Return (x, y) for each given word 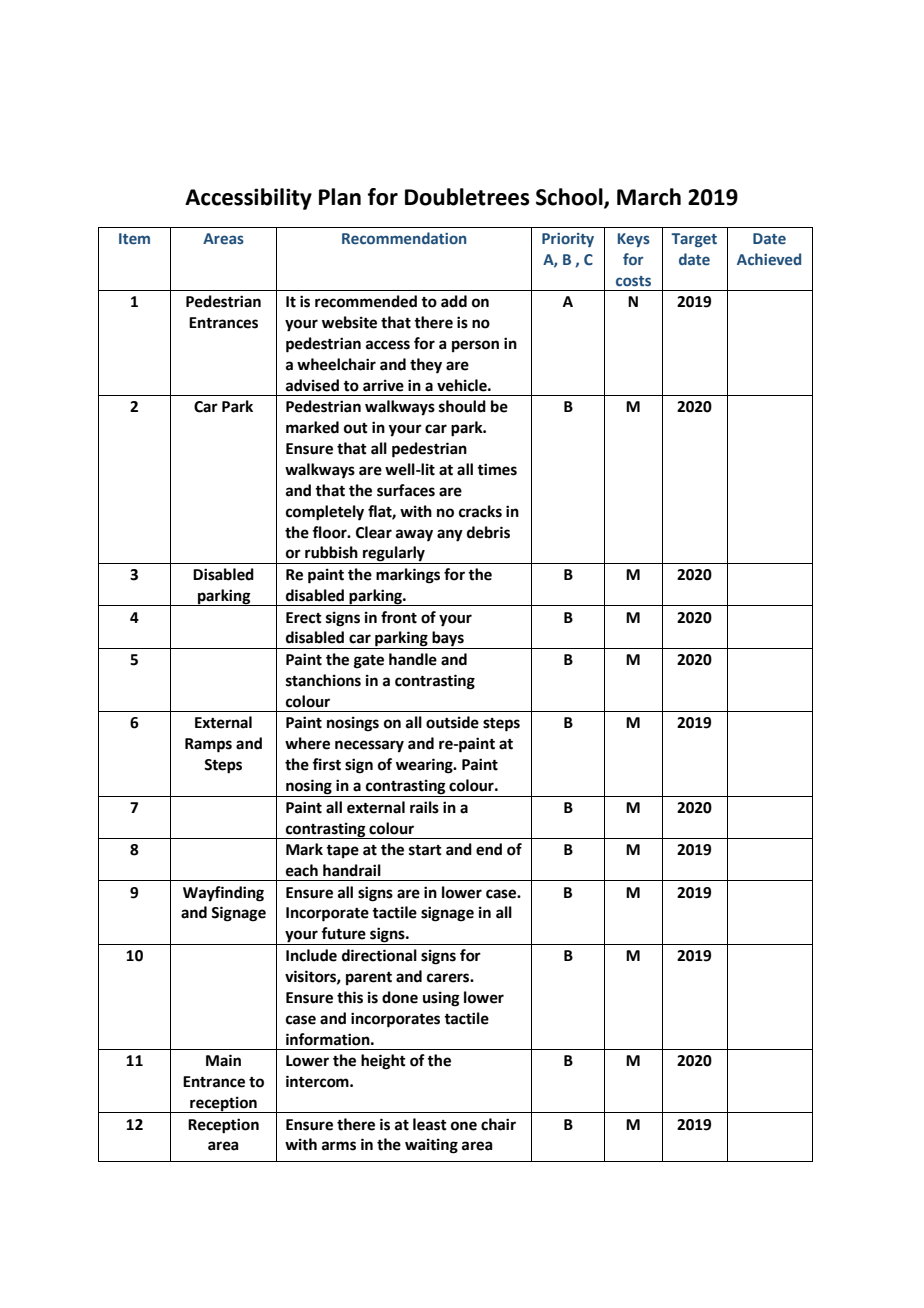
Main (223, 1060)
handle (413, 659)
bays (448, 640)
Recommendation (404, 238)
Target (694, 240)
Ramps (208, 745)
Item (134, 239)
